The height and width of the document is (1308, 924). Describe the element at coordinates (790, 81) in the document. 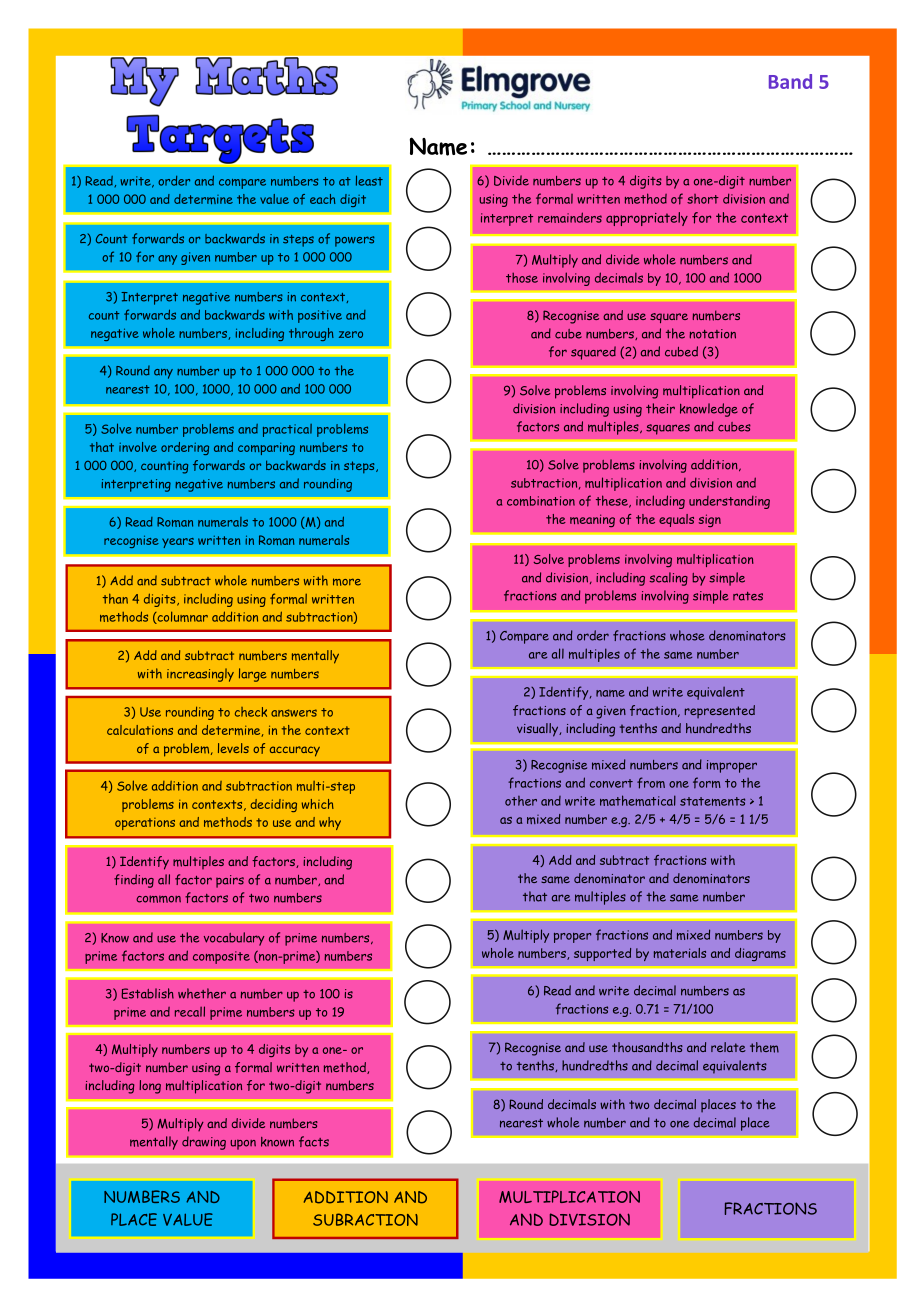

I see `Band` at that location.
